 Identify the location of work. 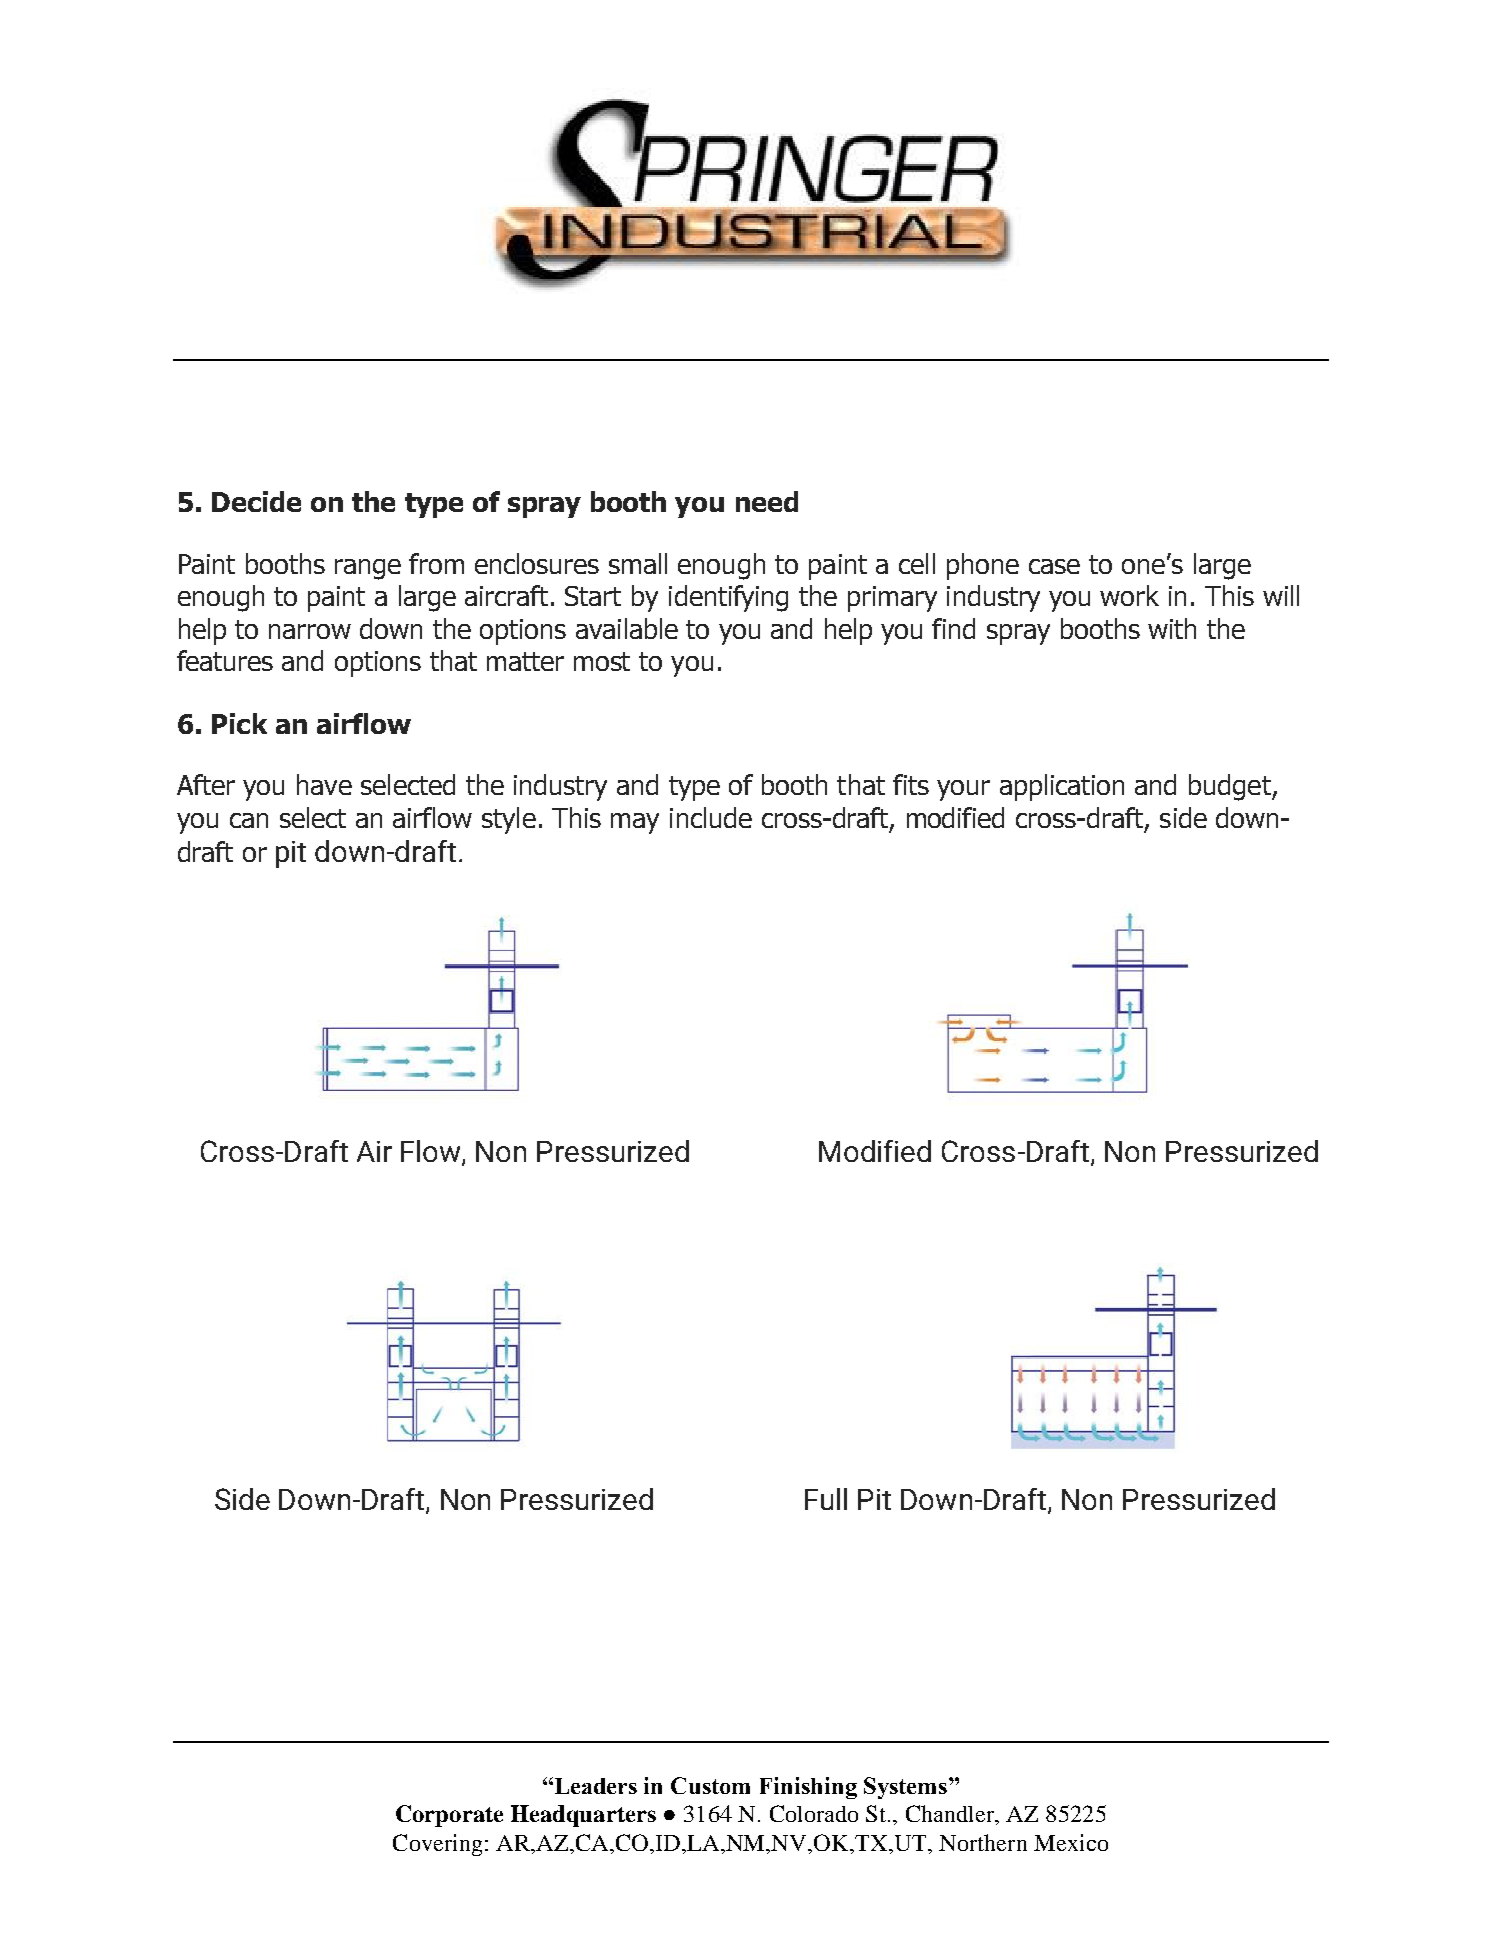
(1129, 595).
